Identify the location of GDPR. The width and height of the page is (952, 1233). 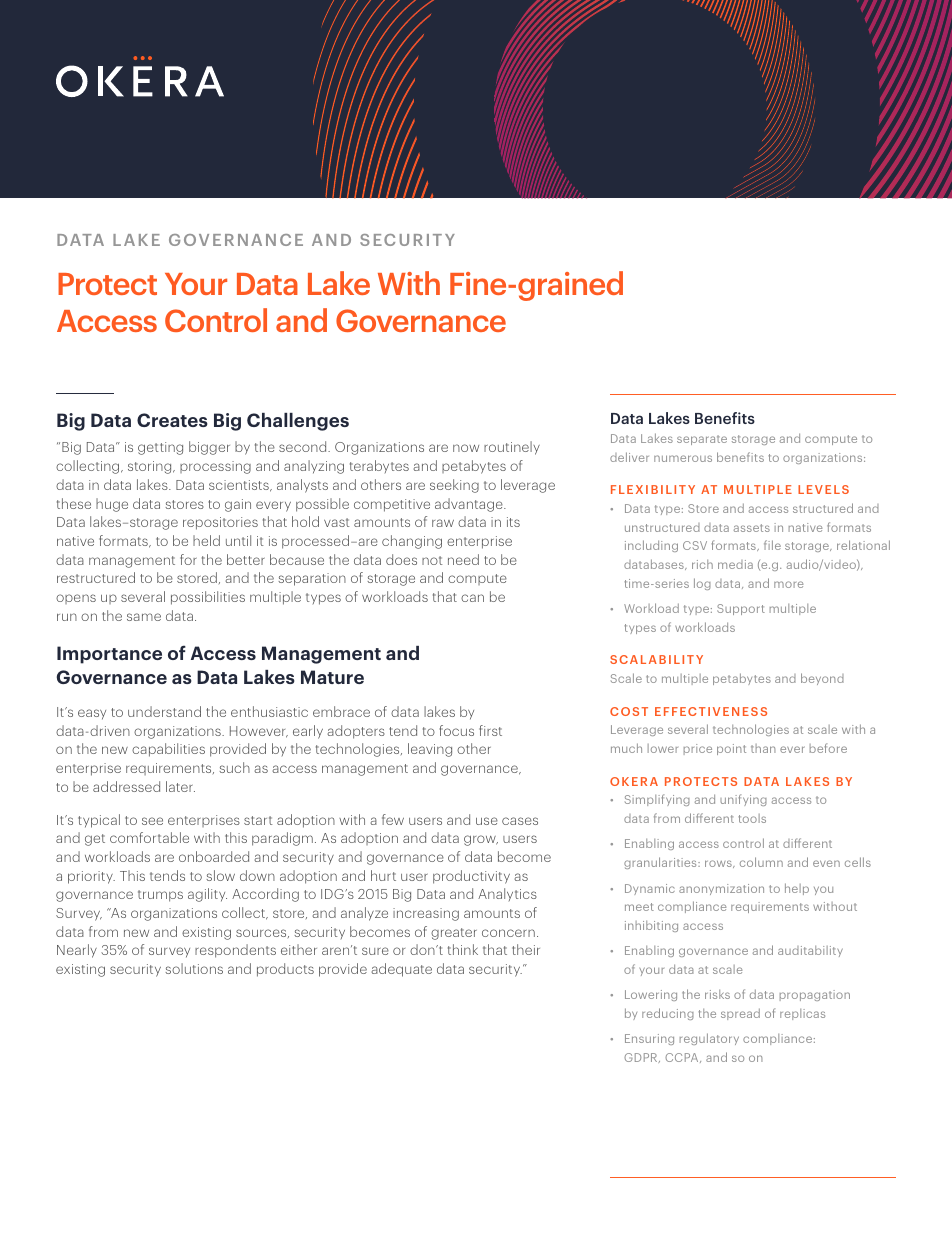
(642, 1058).
